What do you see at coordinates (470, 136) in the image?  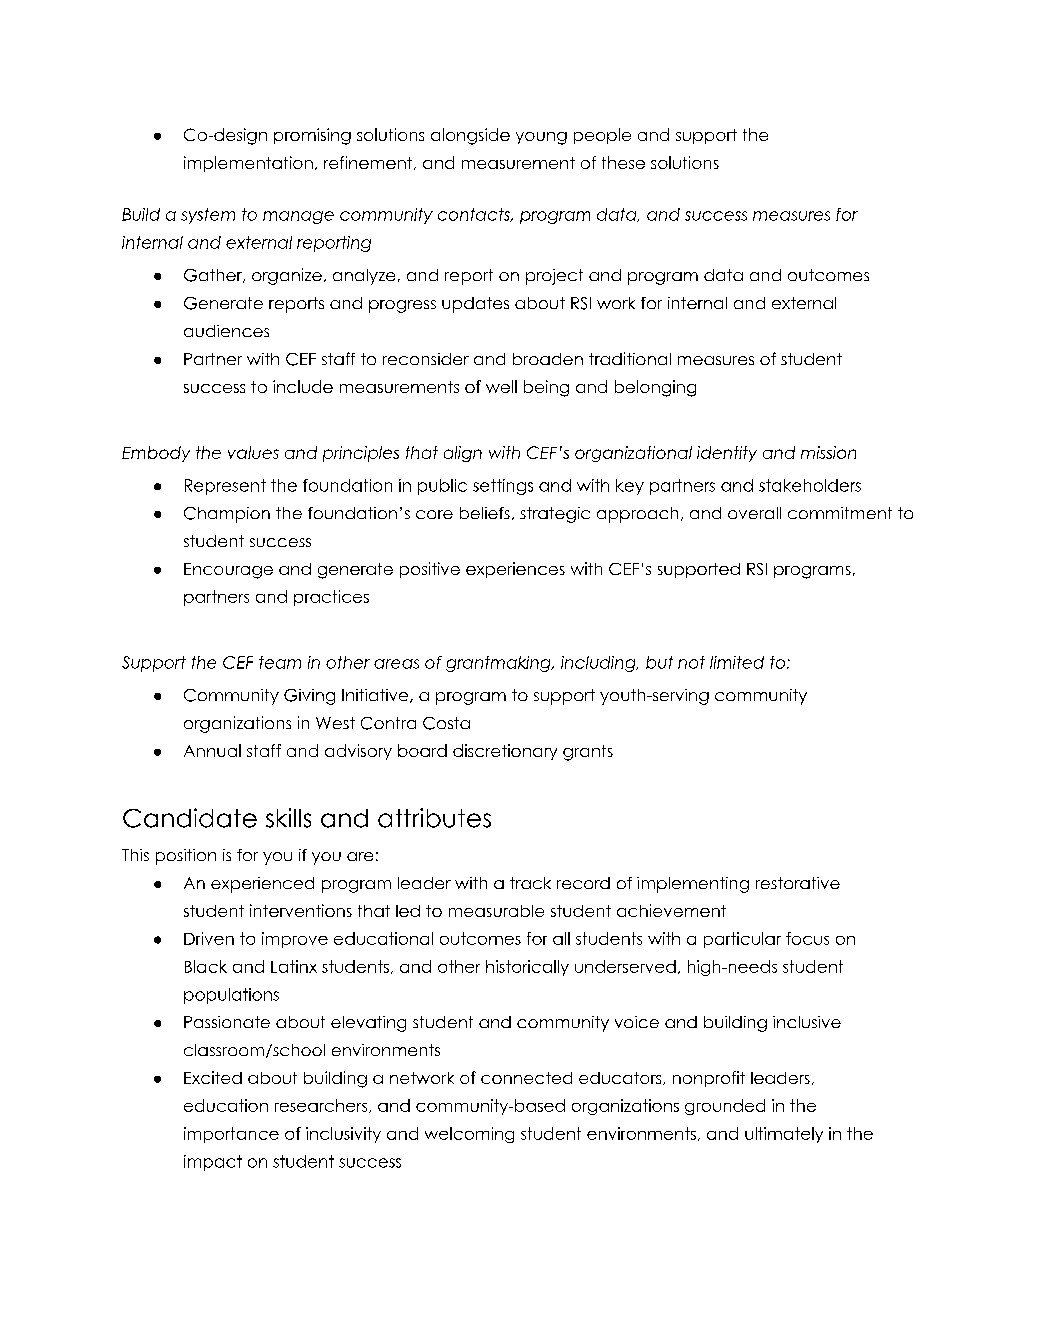 I see `alongside` at bounding box center [470, 136].
